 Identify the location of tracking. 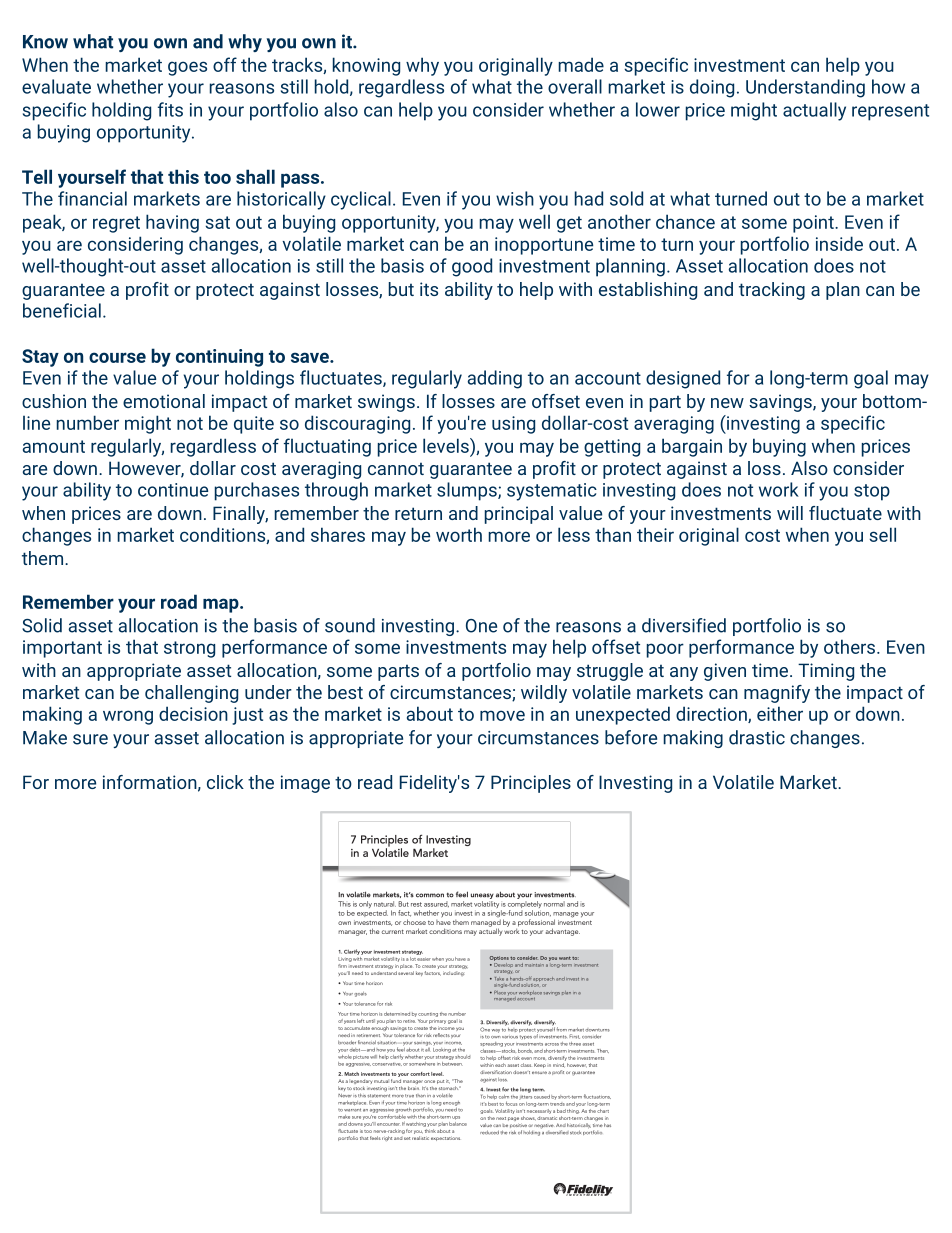
(772, 291).
